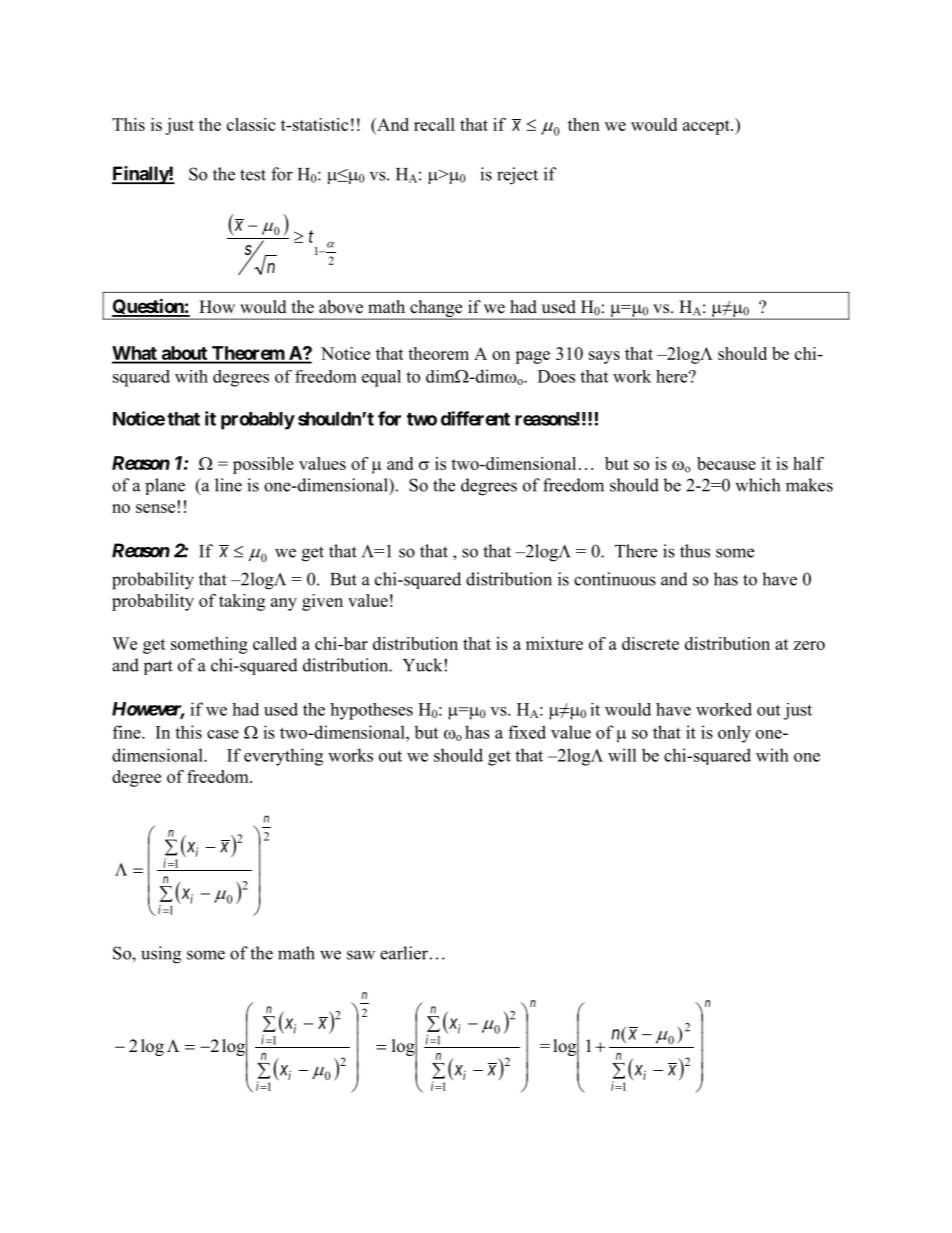 Image resolution: width=952 pixels, height=1233 pixels. Describe the element at coordinates (615, 579) in the image. I see `continuous` at that location.
